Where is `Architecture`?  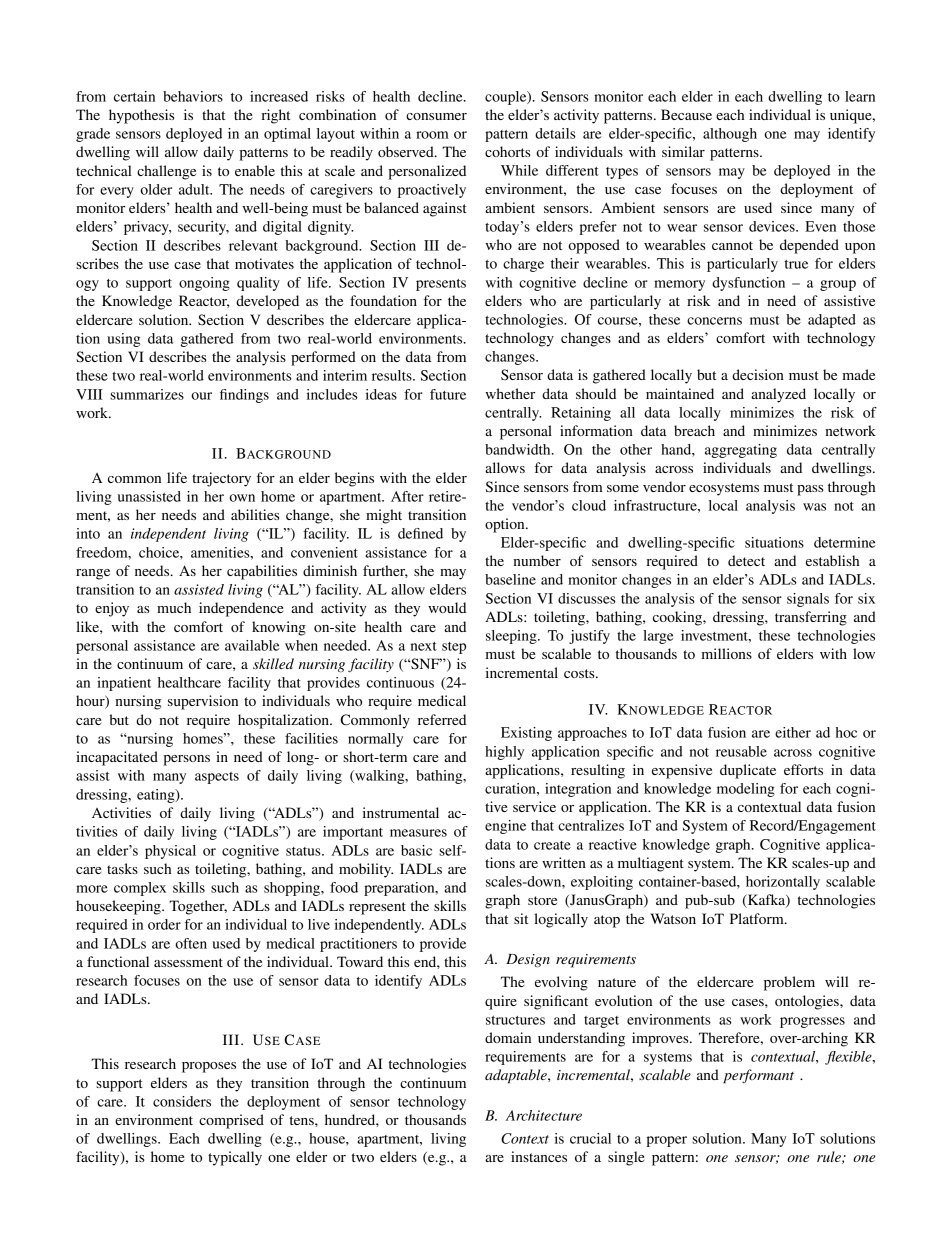 Architecture is located at coordinates (544, 1115).
